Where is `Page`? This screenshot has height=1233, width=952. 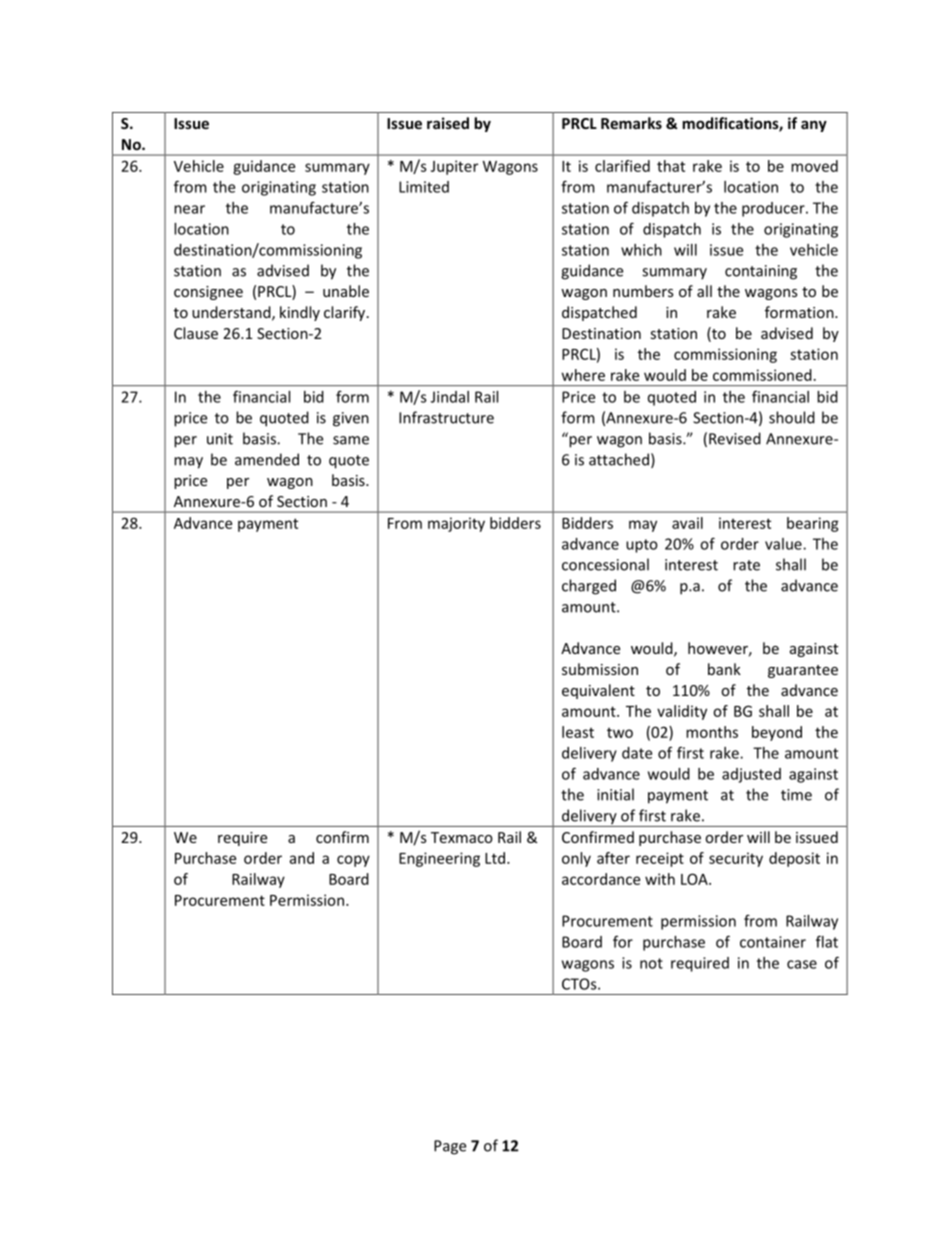 Page is located at coordinates (450, 1147).
